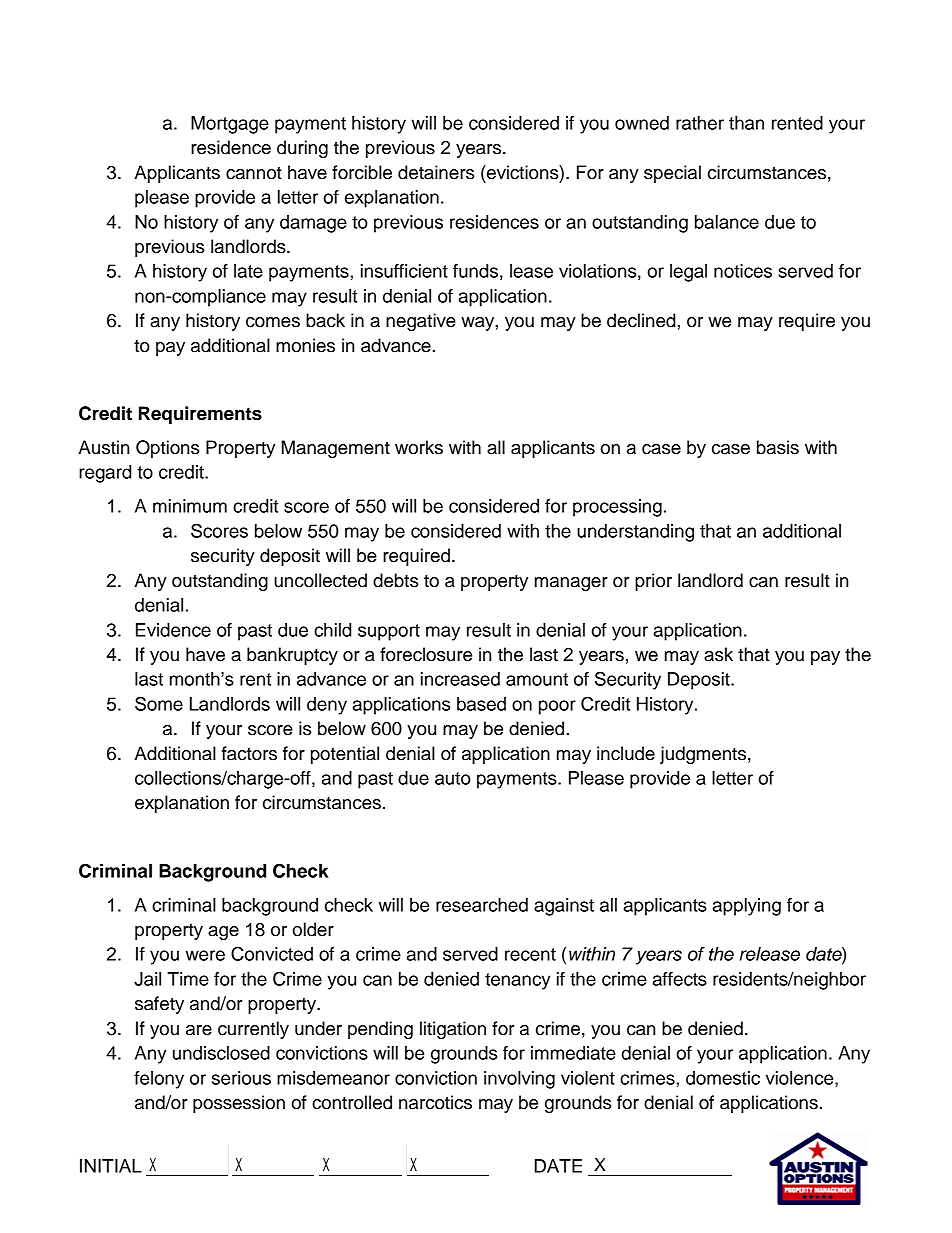  What do you see at coordinates (700, 123) in the screenshot?
I see `rather` at bounding box center [700, 123].
